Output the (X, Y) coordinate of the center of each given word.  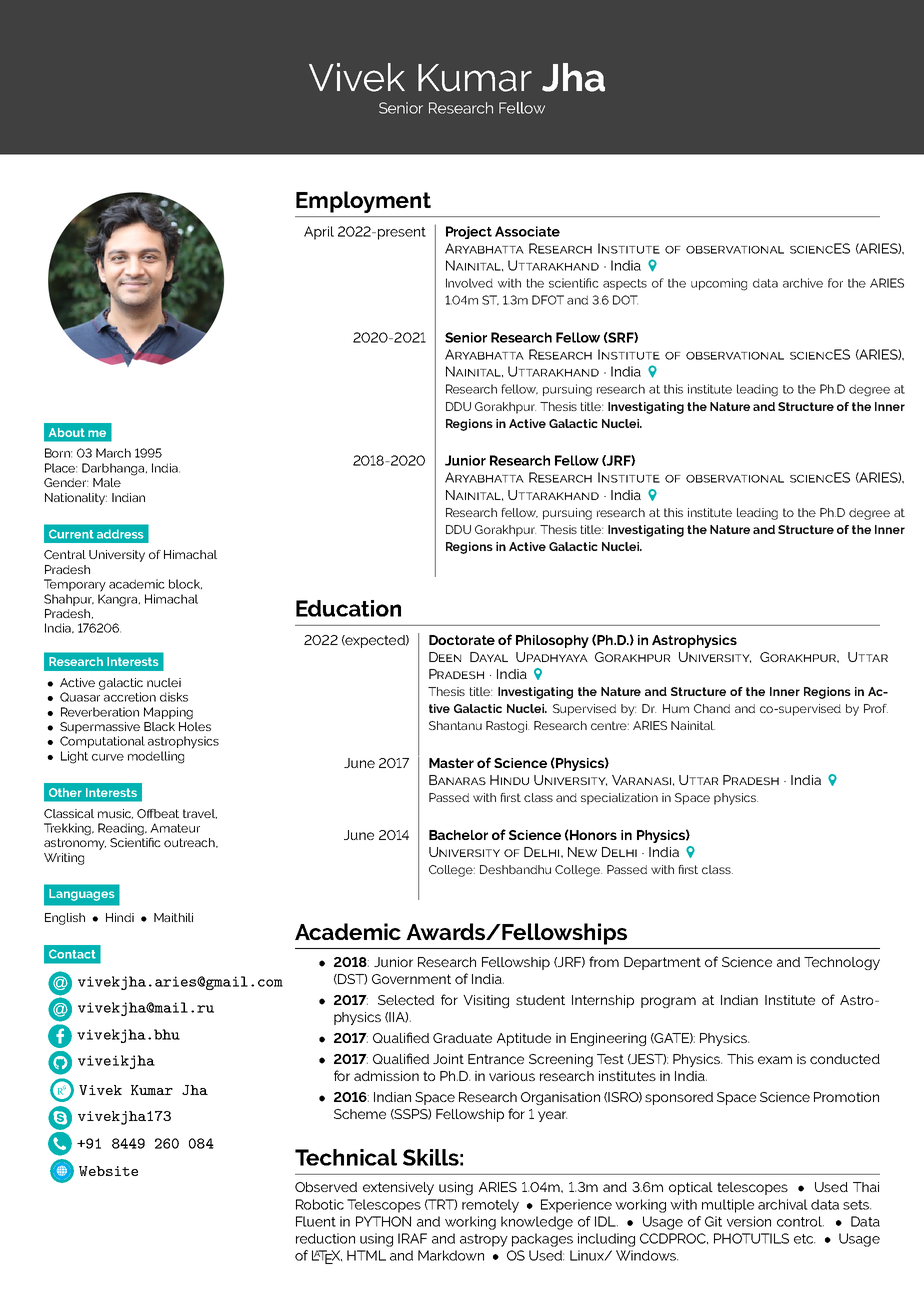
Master (451, 763)
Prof (876, 708)
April (319, 233)
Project (469, 232)
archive (803, 283)
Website (108, 1171)
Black (159, 726)
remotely (490, 1206)
